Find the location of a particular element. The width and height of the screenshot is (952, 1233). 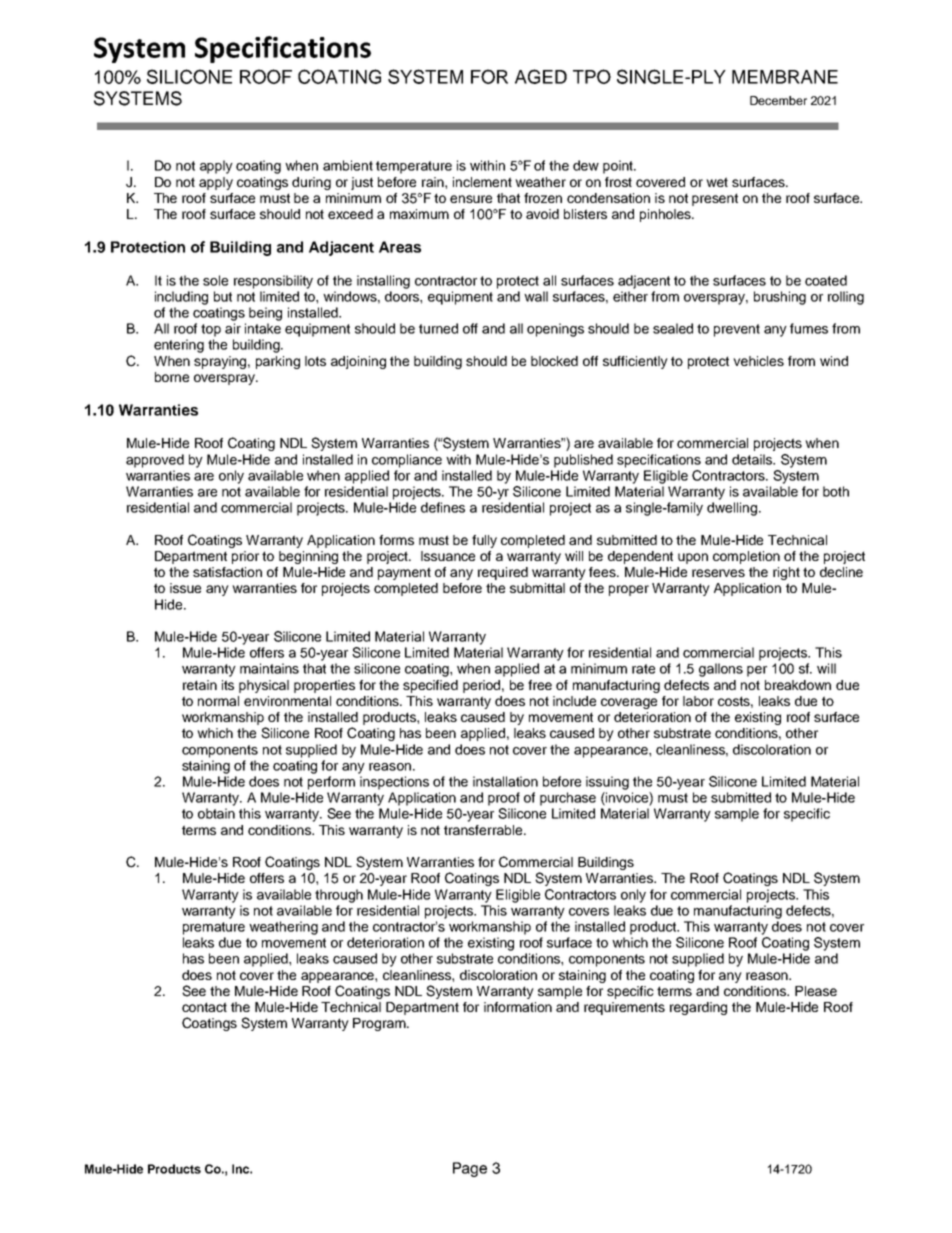

premature is located at coordinates (214, 928).
